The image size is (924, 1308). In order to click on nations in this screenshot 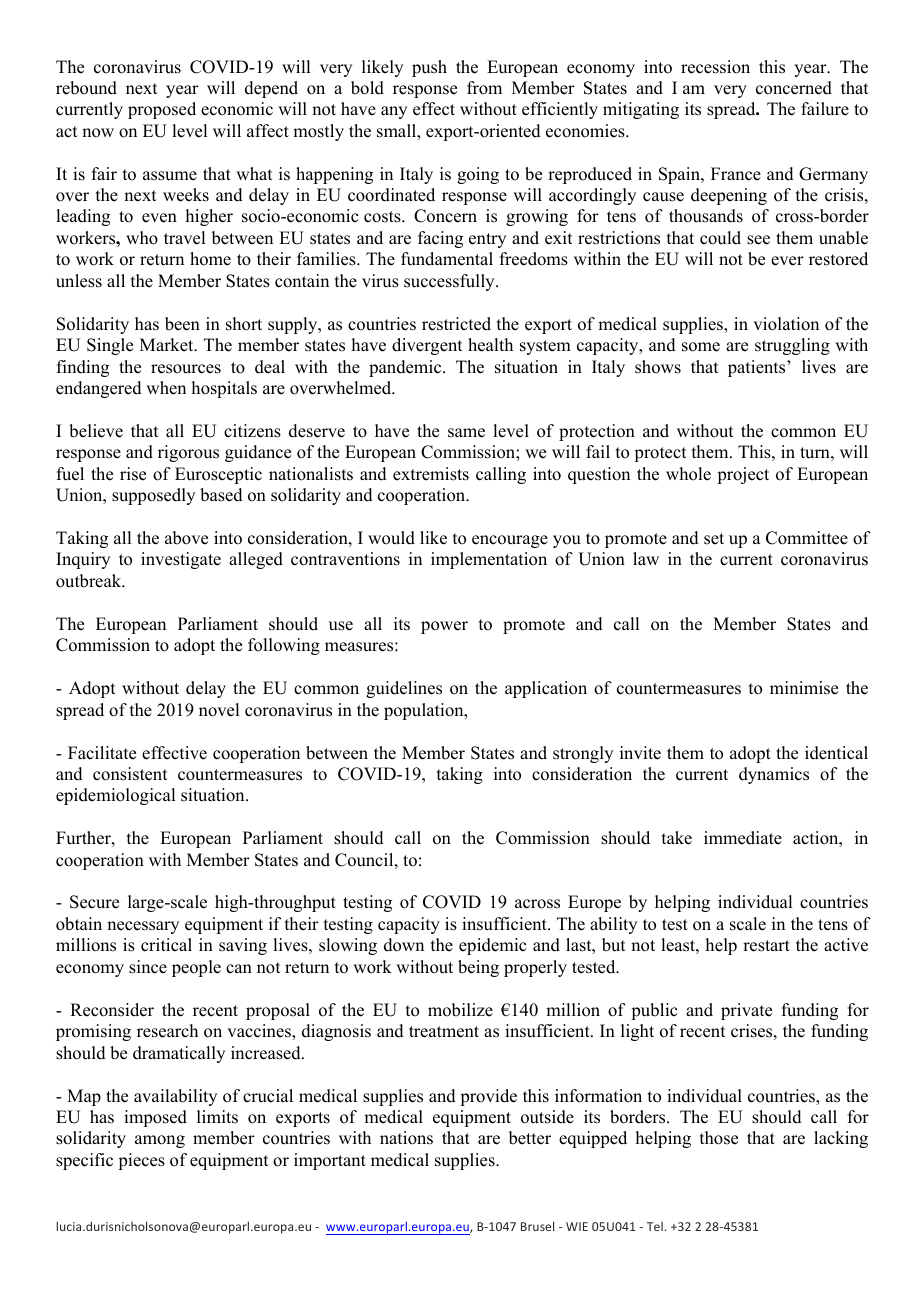, I will do `click(406, 1138)`.
